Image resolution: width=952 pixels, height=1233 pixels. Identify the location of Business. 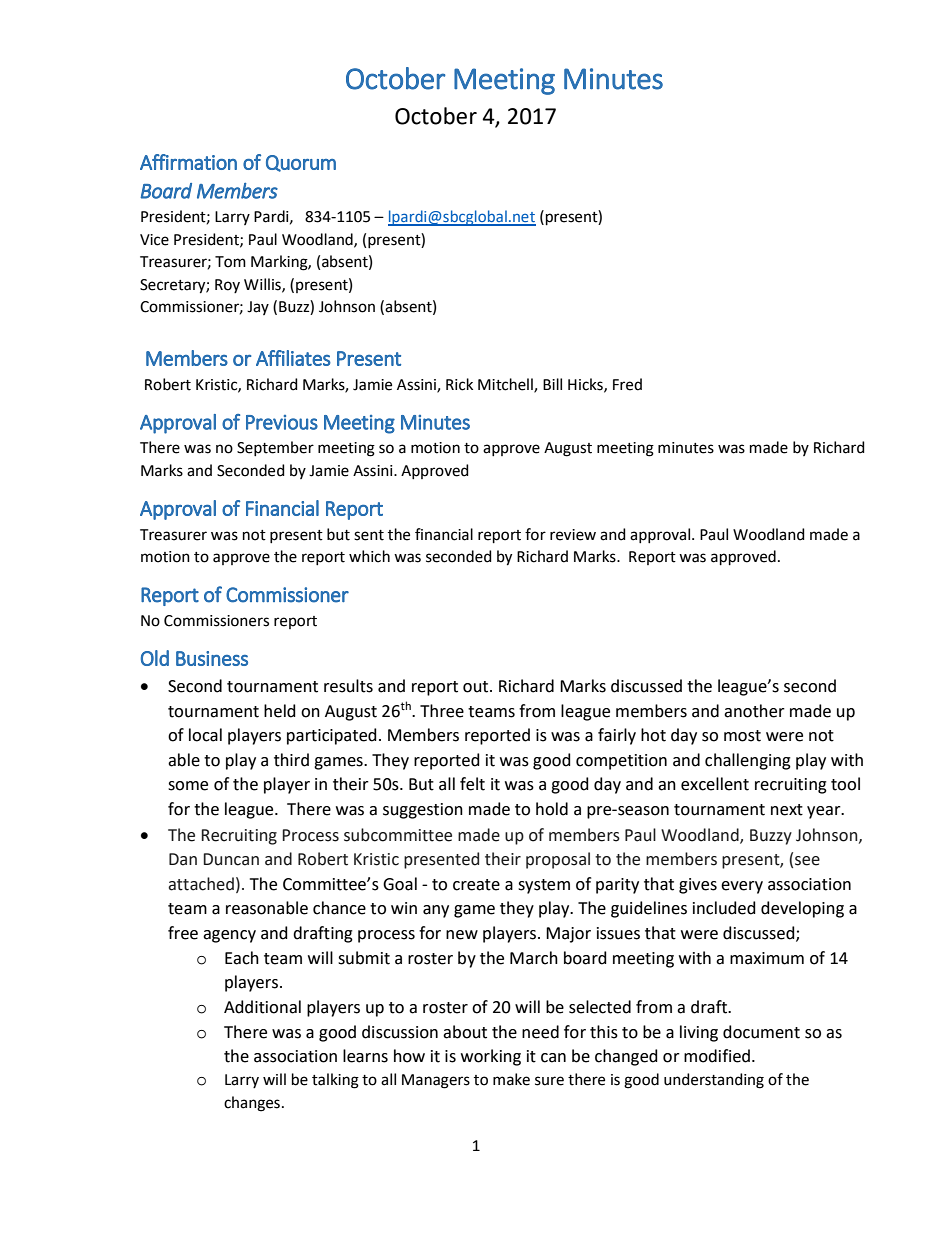
(212, 658).
